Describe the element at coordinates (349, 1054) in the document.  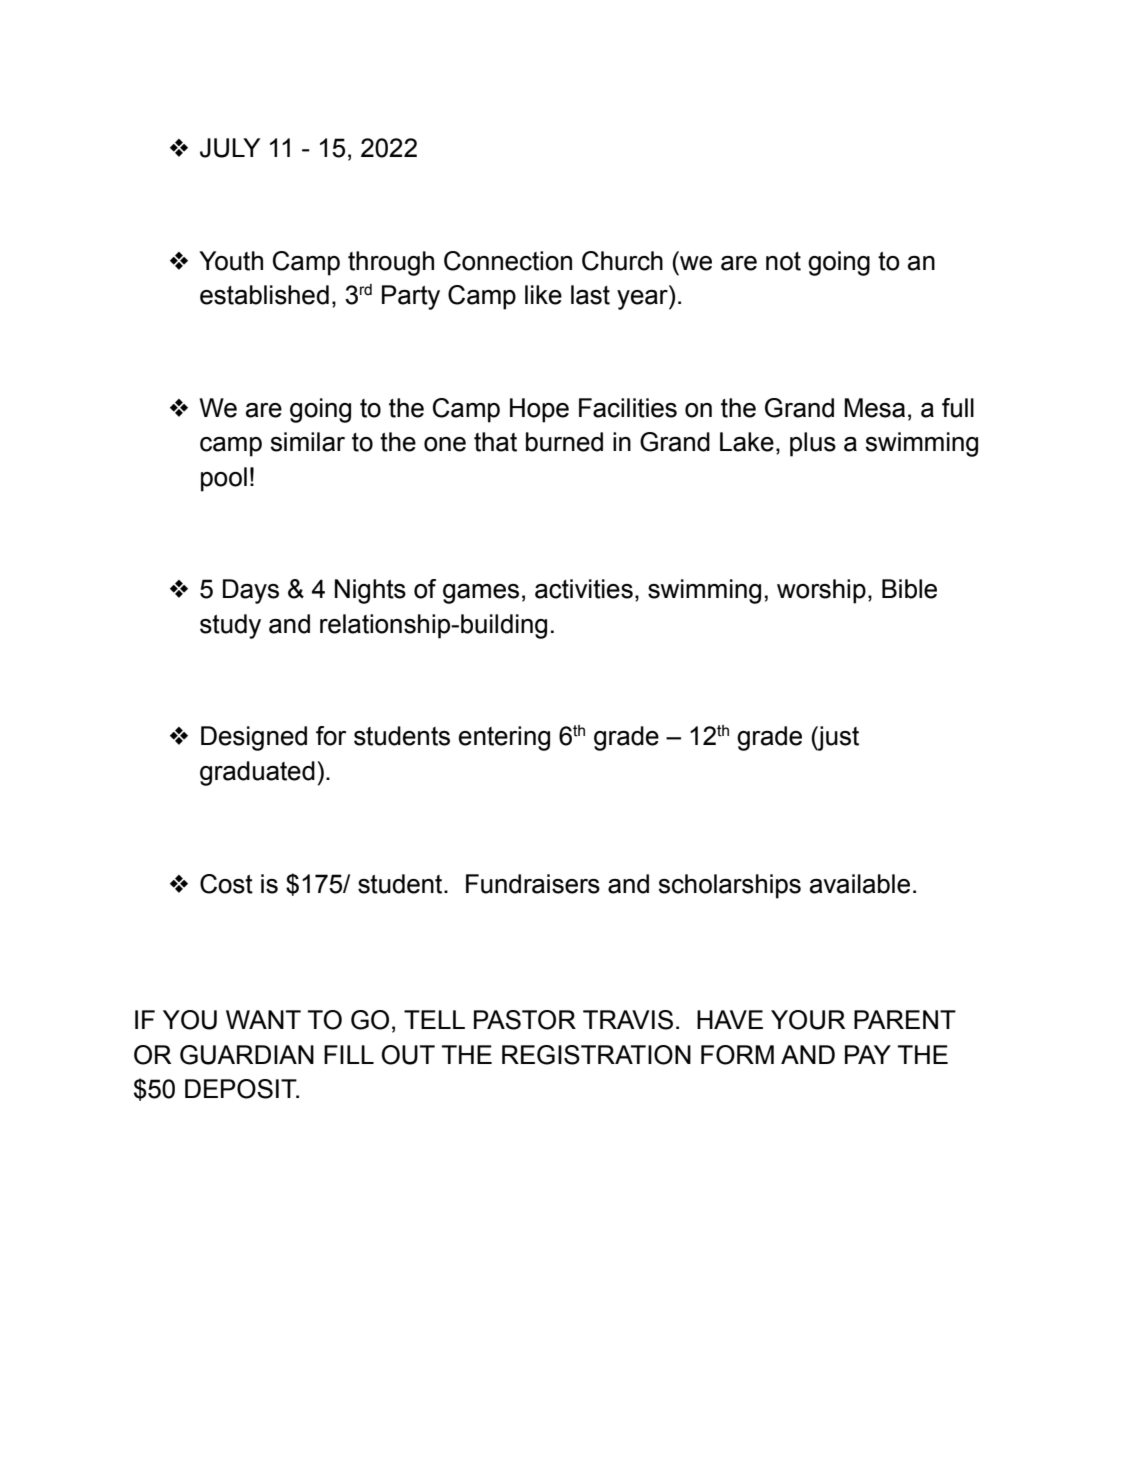
I see `FILL` at that location.
